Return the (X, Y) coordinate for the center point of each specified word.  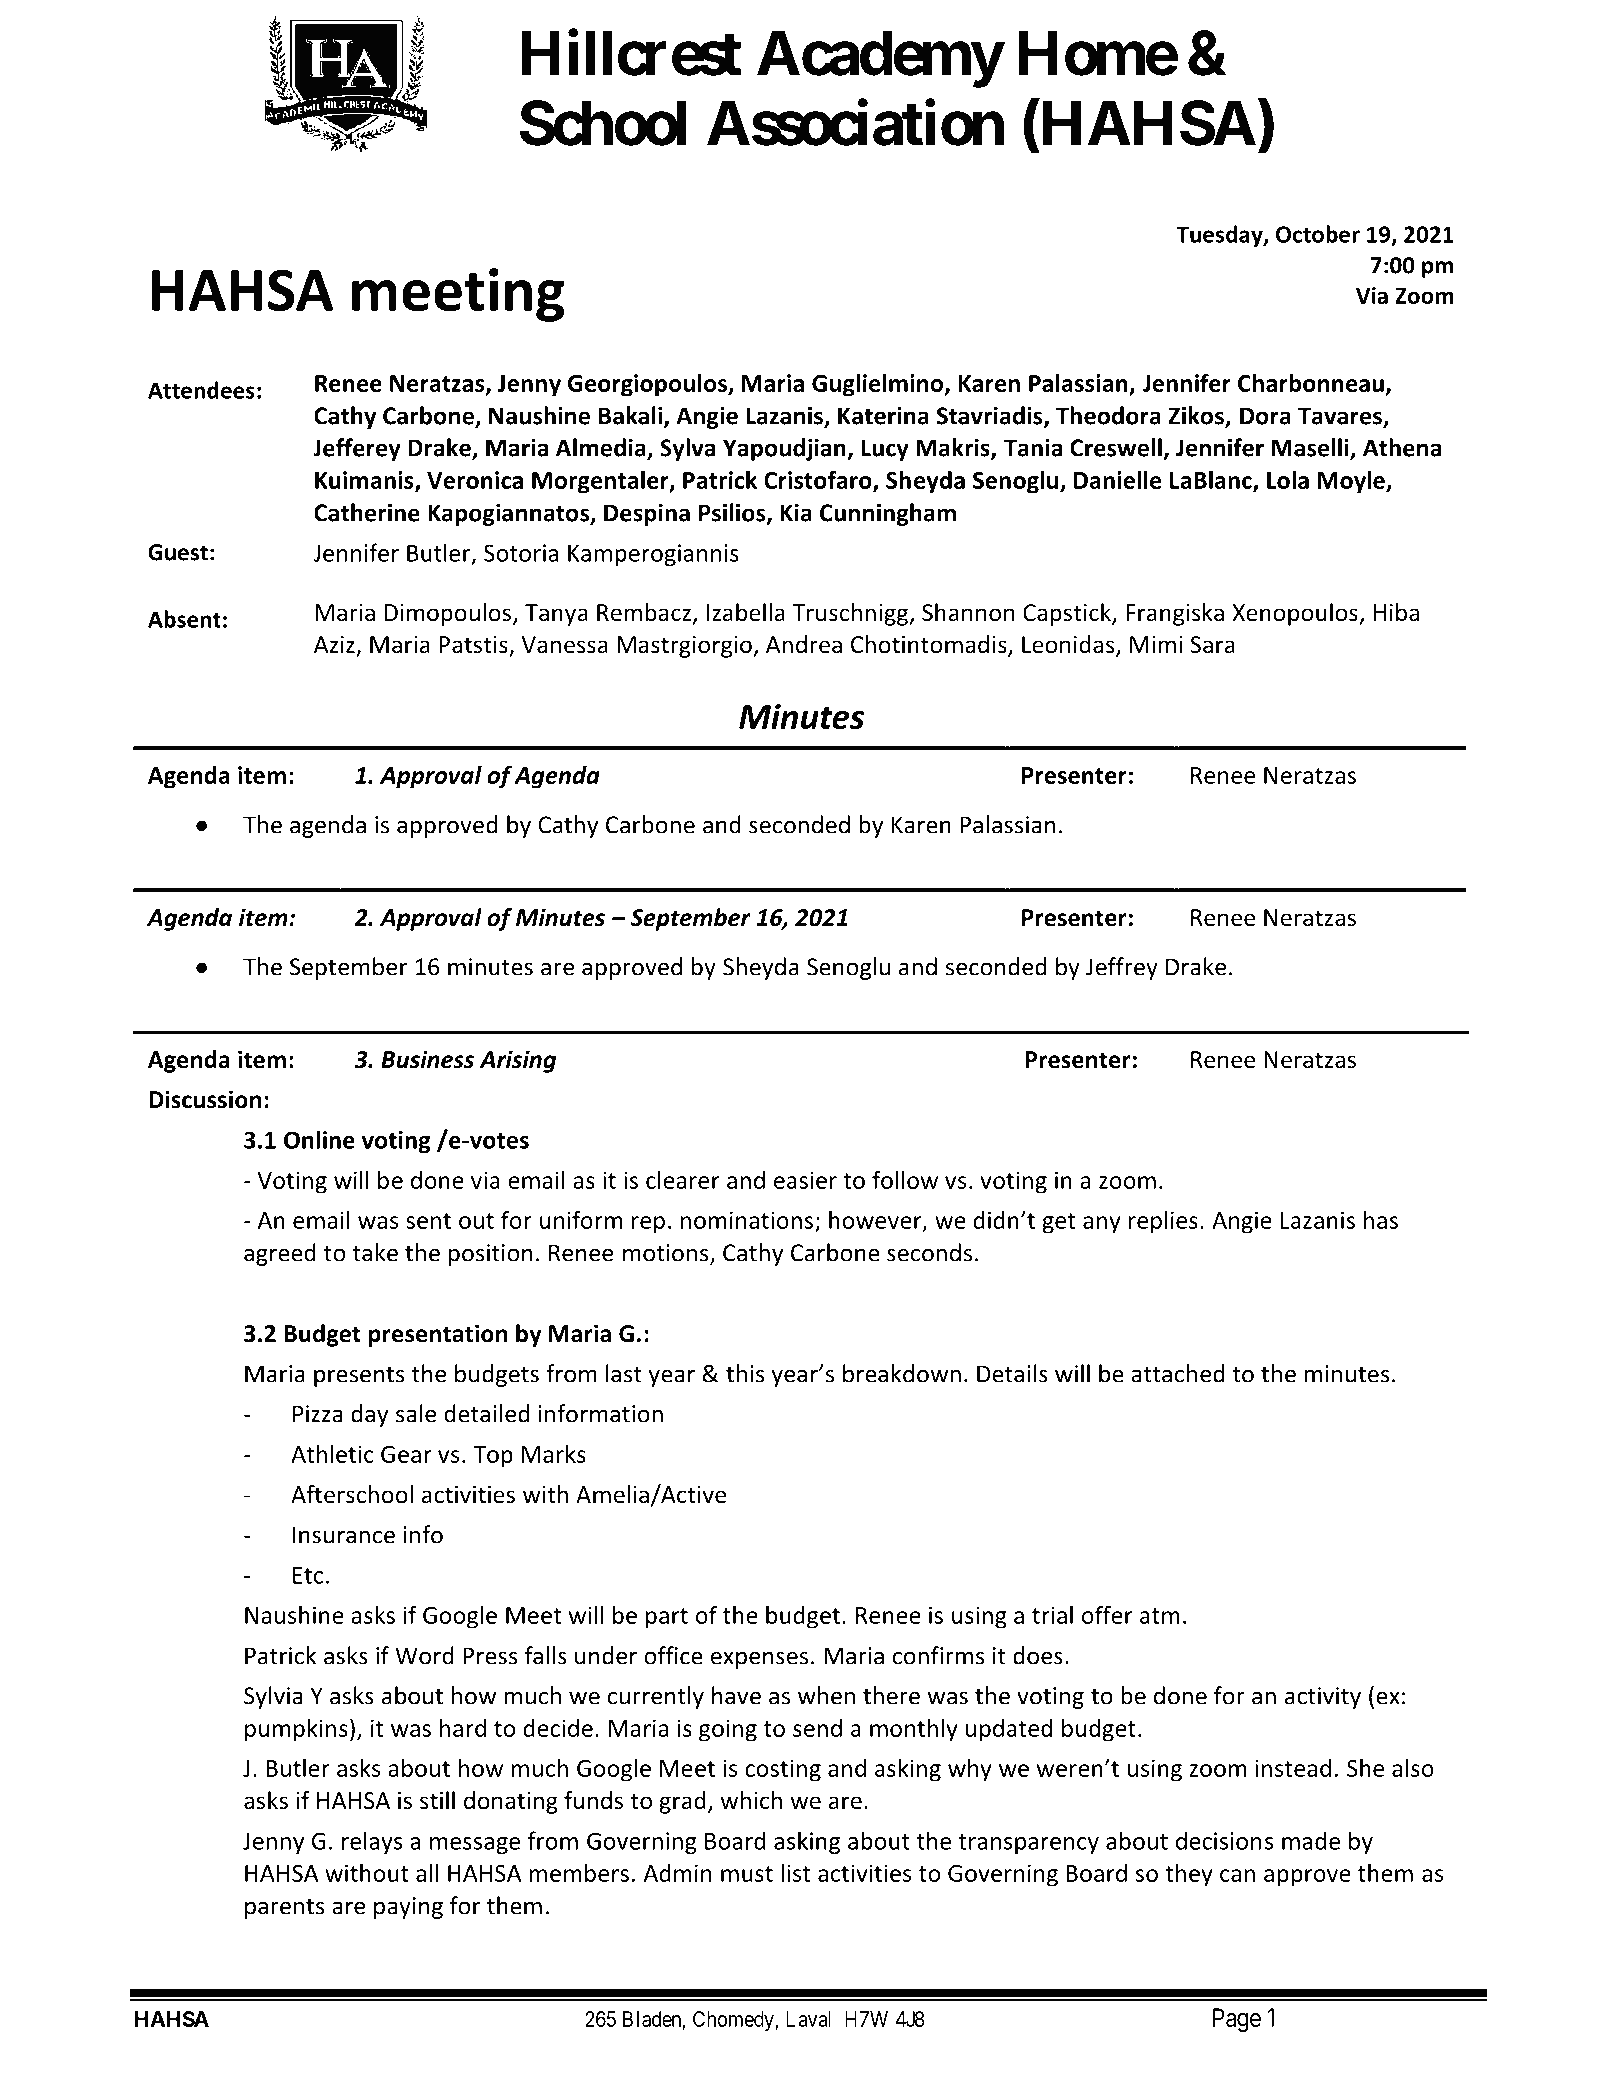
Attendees (201, 390)
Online (319, 1139)
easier (805, 1180)
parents (284, 1909)
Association (855, 123)
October (1318, 234)
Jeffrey (1122, 968)
